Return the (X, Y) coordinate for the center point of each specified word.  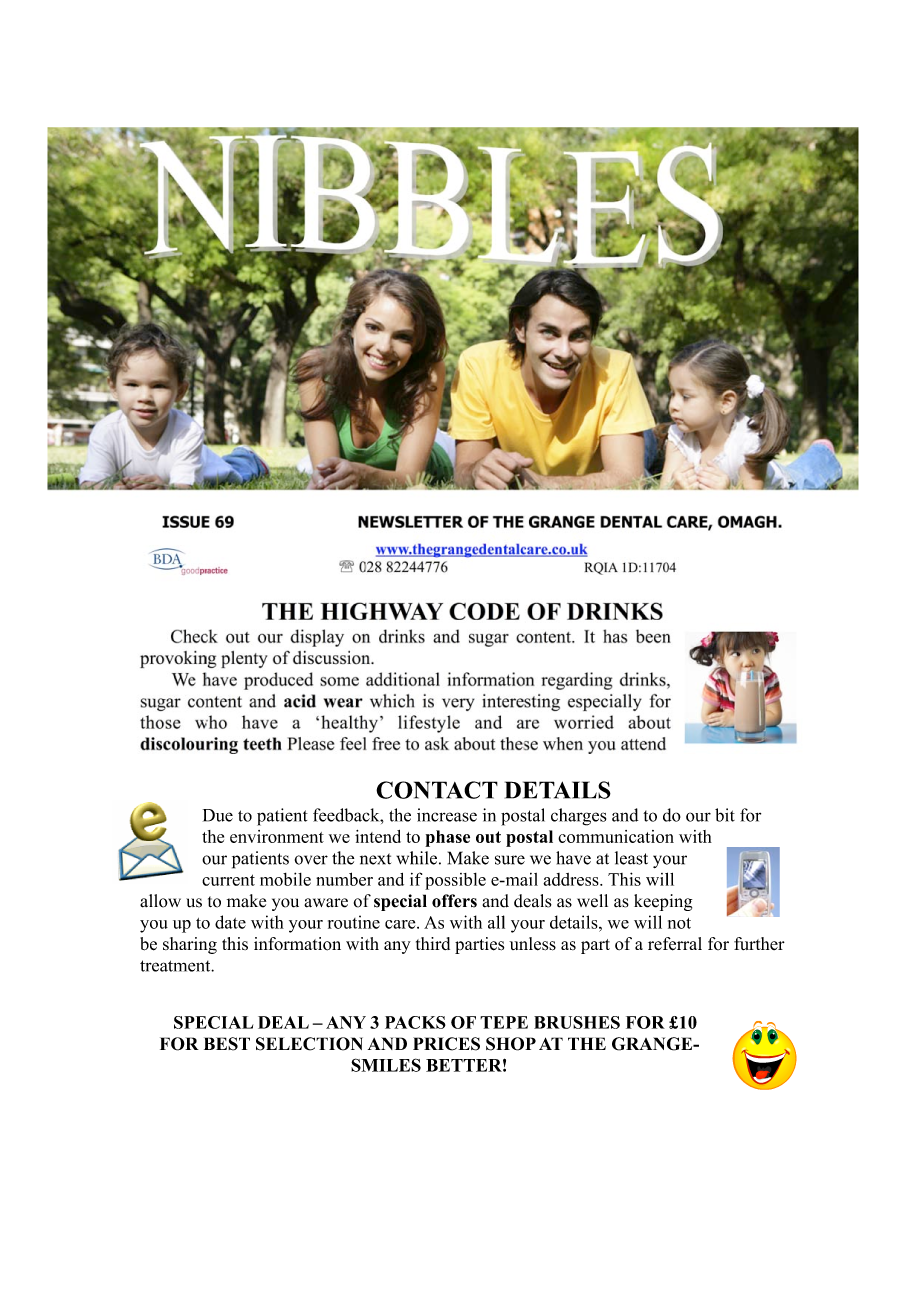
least (631, 858)
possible (455, 881)
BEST (227, 1044)
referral (675, 944)
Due (218, 815)
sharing (190, 945)
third (433, 943)
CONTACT (437, 790)
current (228, 880)
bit (725, 815)
